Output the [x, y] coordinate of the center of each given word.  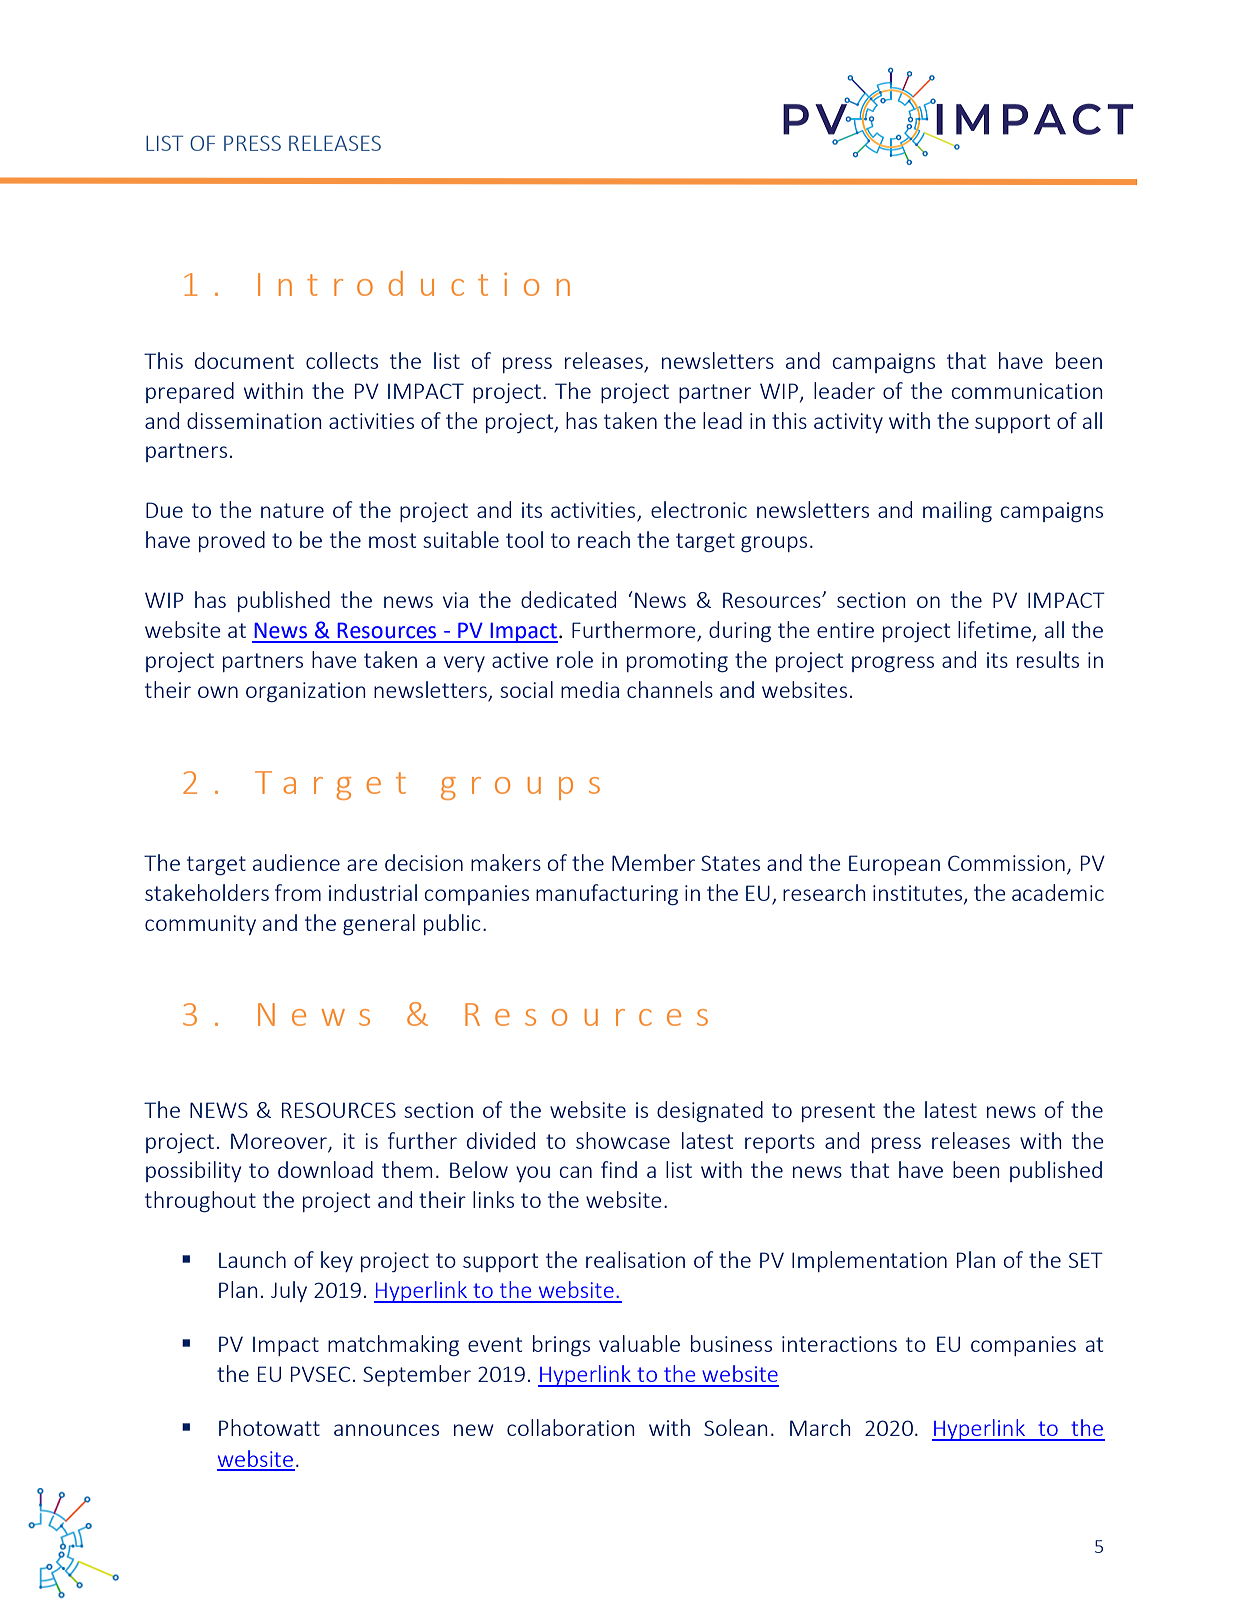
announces [386, 1430]
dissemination [254, 420]
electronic [699, 509]
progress [893, 664]
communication [1027, 391]
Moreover [280, 1142]
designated [710, 1111]
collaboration [571, 1427]
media [590, 689]
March [820, 1427]
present [838, 1112]
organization [306, 692]
